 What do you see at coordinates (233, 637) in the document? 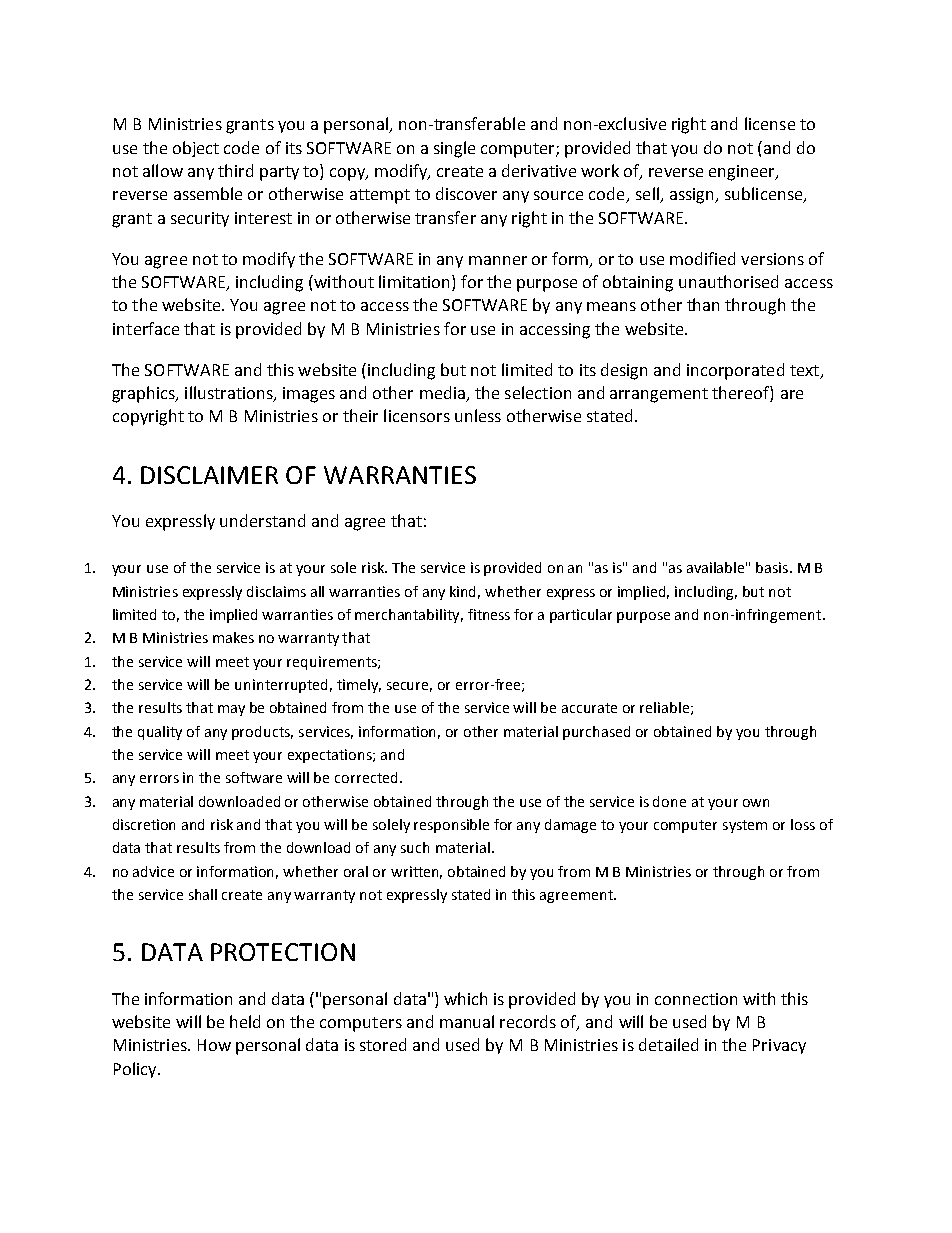
I see `makes` at bounding box center [233, 637].
